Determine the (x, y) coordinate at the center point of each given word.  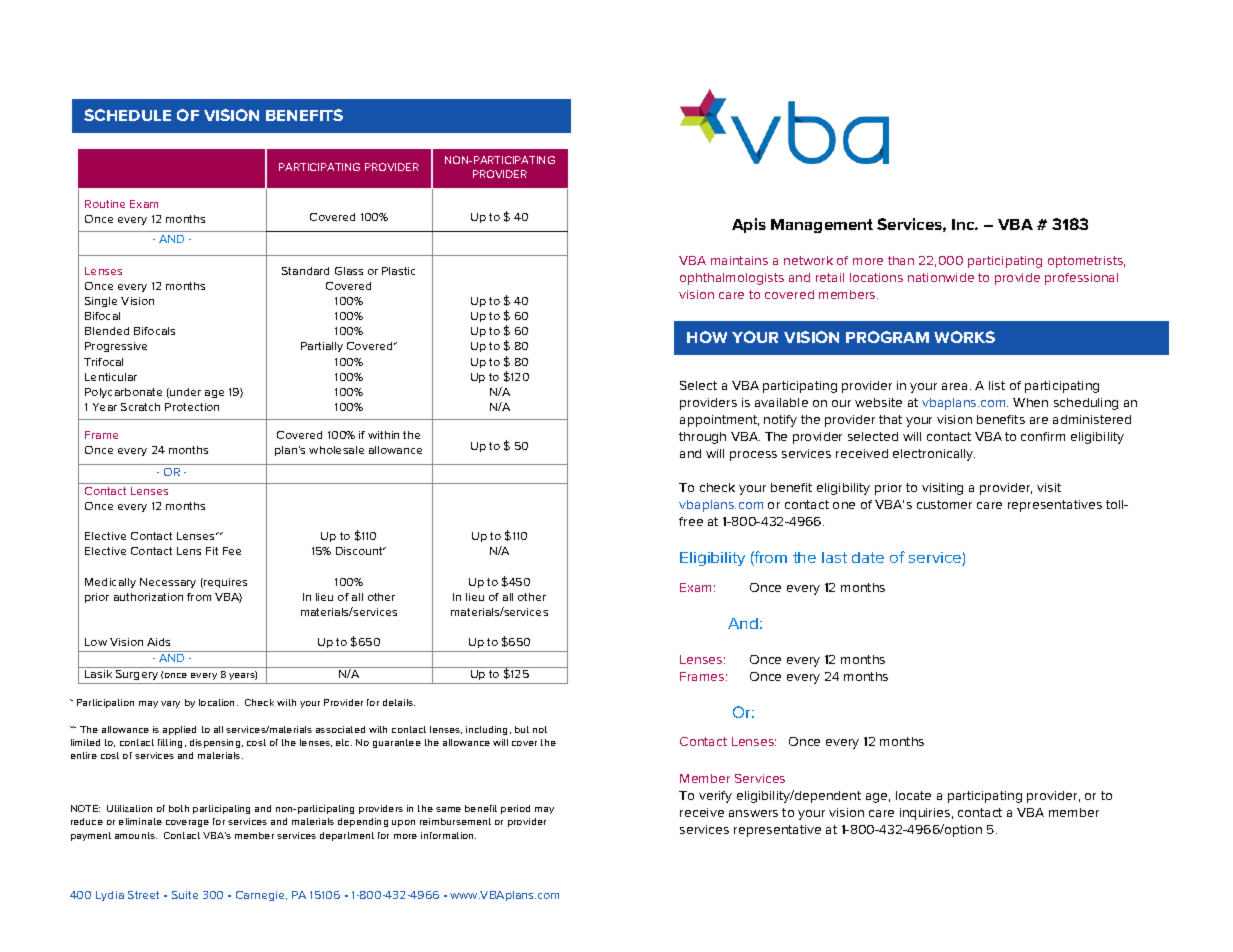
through (702, 438)
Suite (185, 895)
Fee (232, 551)
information (448, 835)
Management (822, 226)
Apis (749, 225)
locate (913, 795)
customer (944, 504)
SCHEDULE (127, 115)
